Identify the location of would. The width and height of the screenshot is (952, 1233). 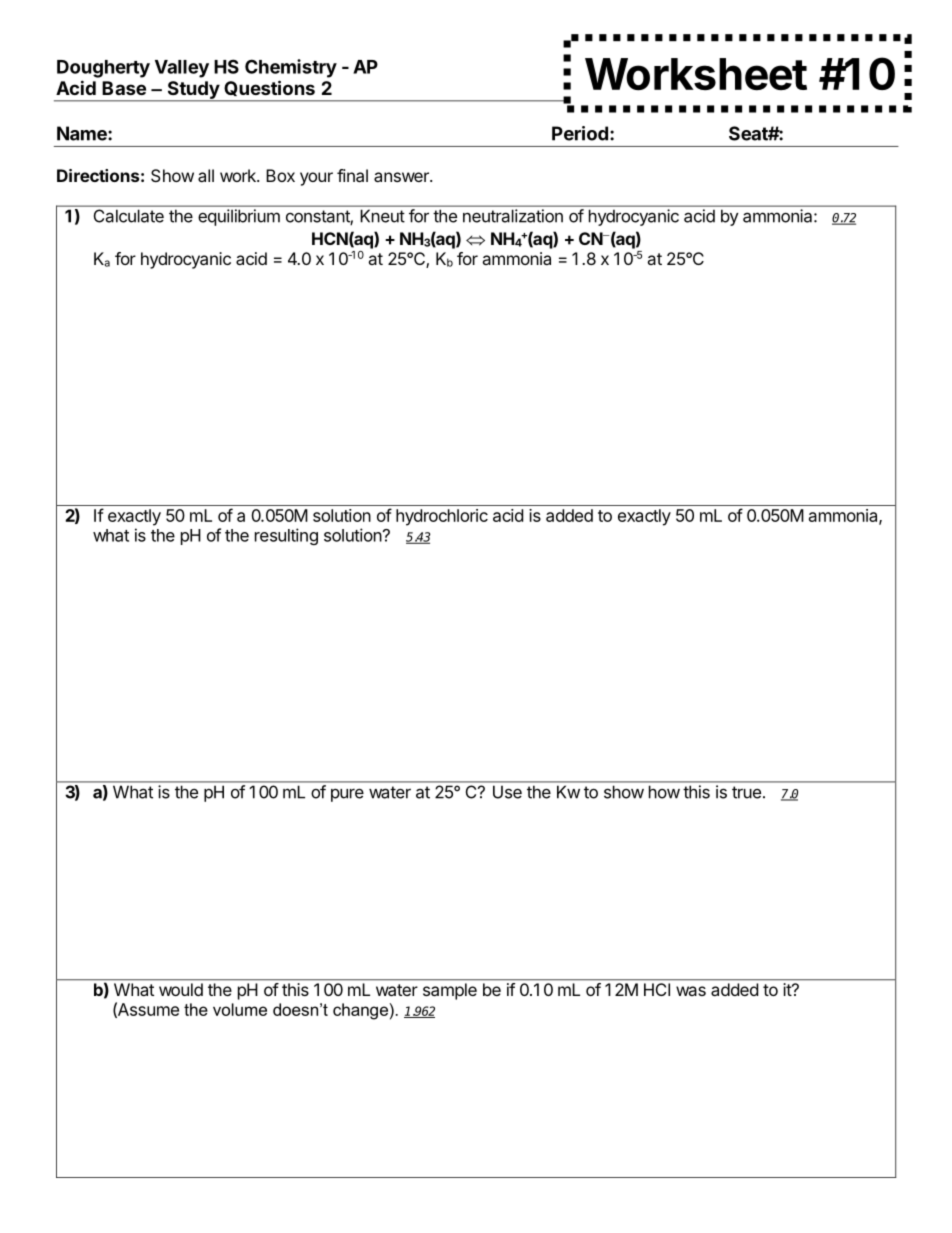
(181, 989).
